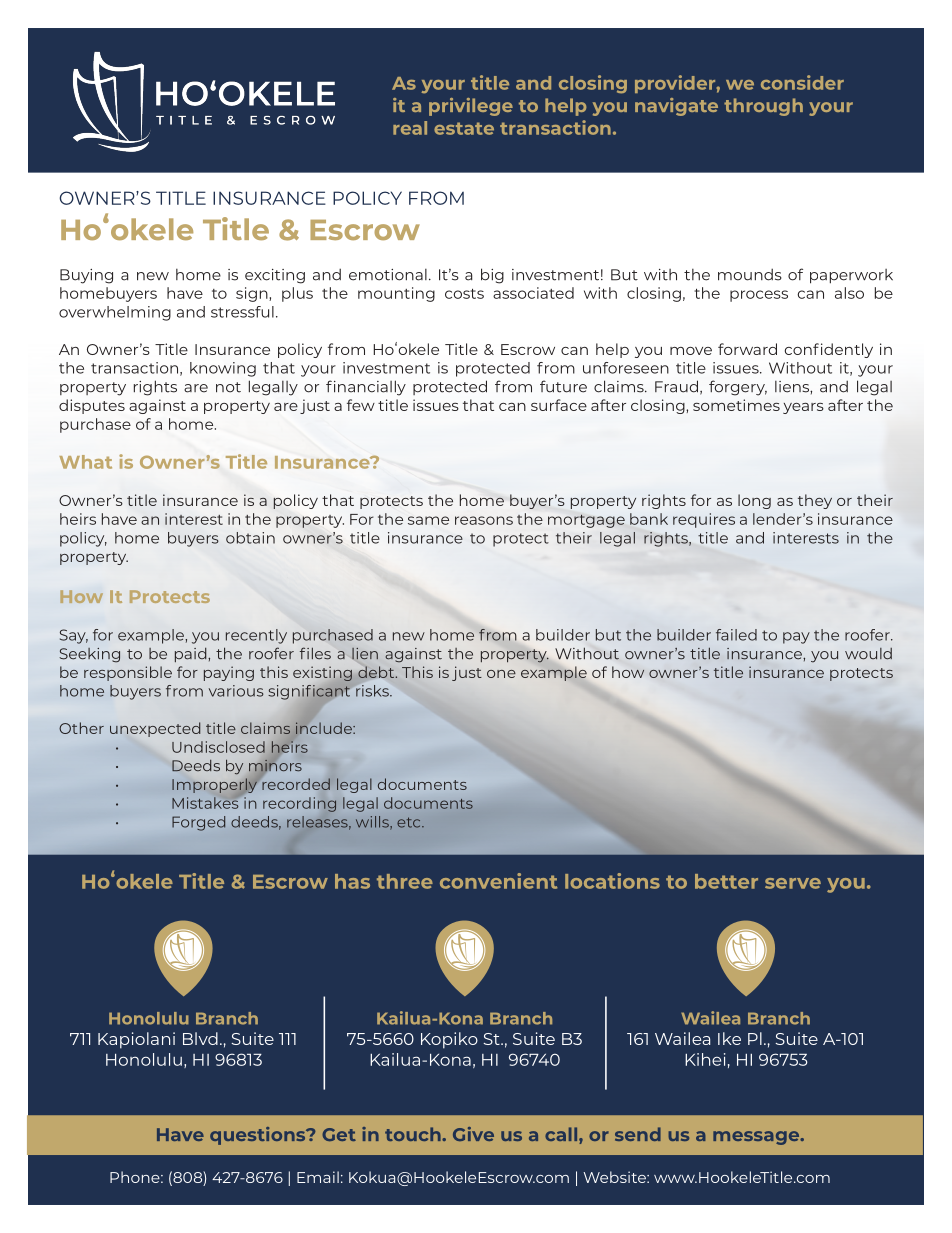 The height and width of the screenshot is (1233, 952). Describe the element at coordinates (754, 501) in the screenshot. I see `long` at that location.
